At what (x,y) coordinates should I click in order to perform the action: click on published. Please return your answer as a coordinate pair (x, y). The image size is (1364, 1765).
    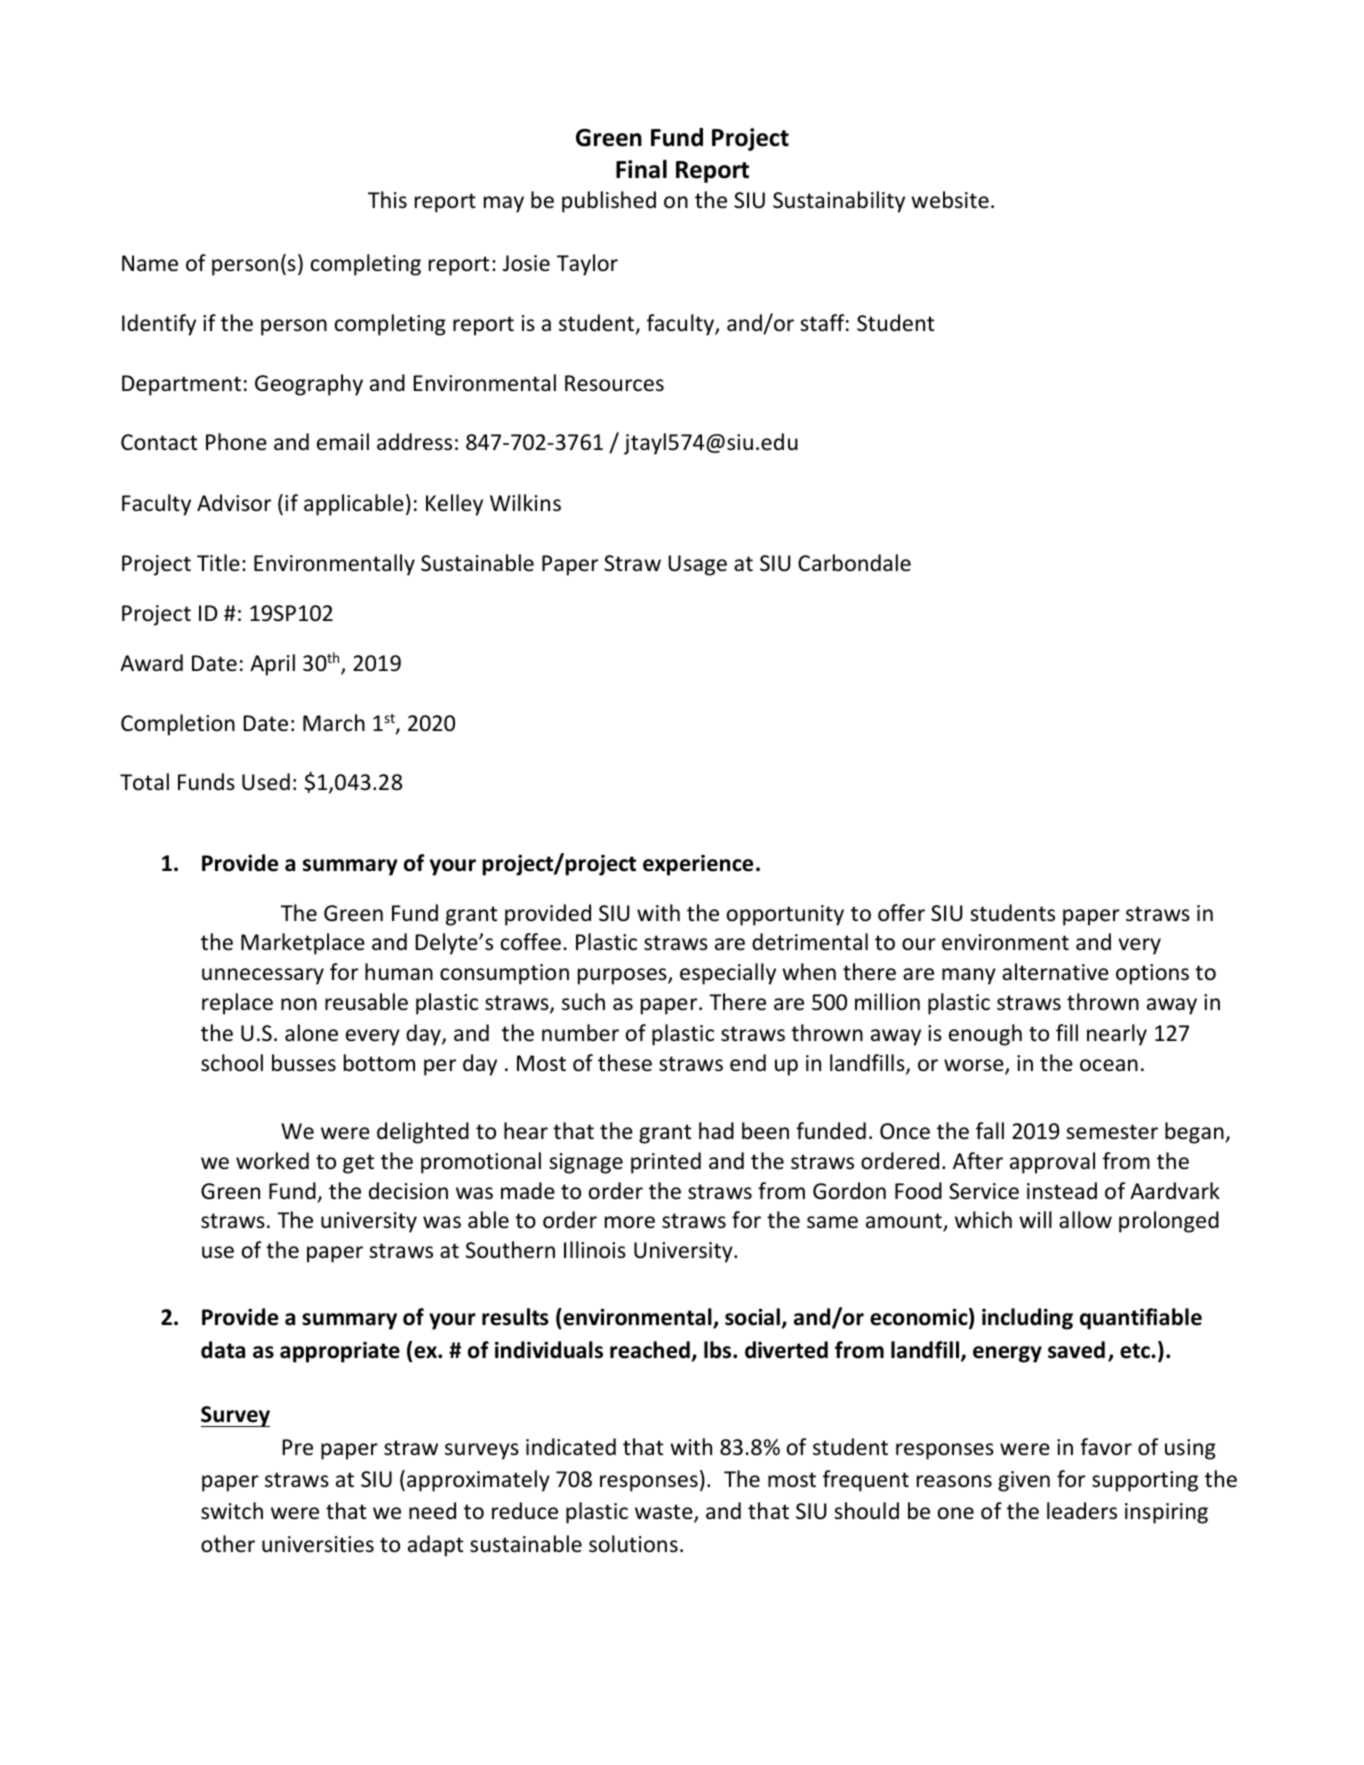
    Looking at the image, I should click on (609, 202).
